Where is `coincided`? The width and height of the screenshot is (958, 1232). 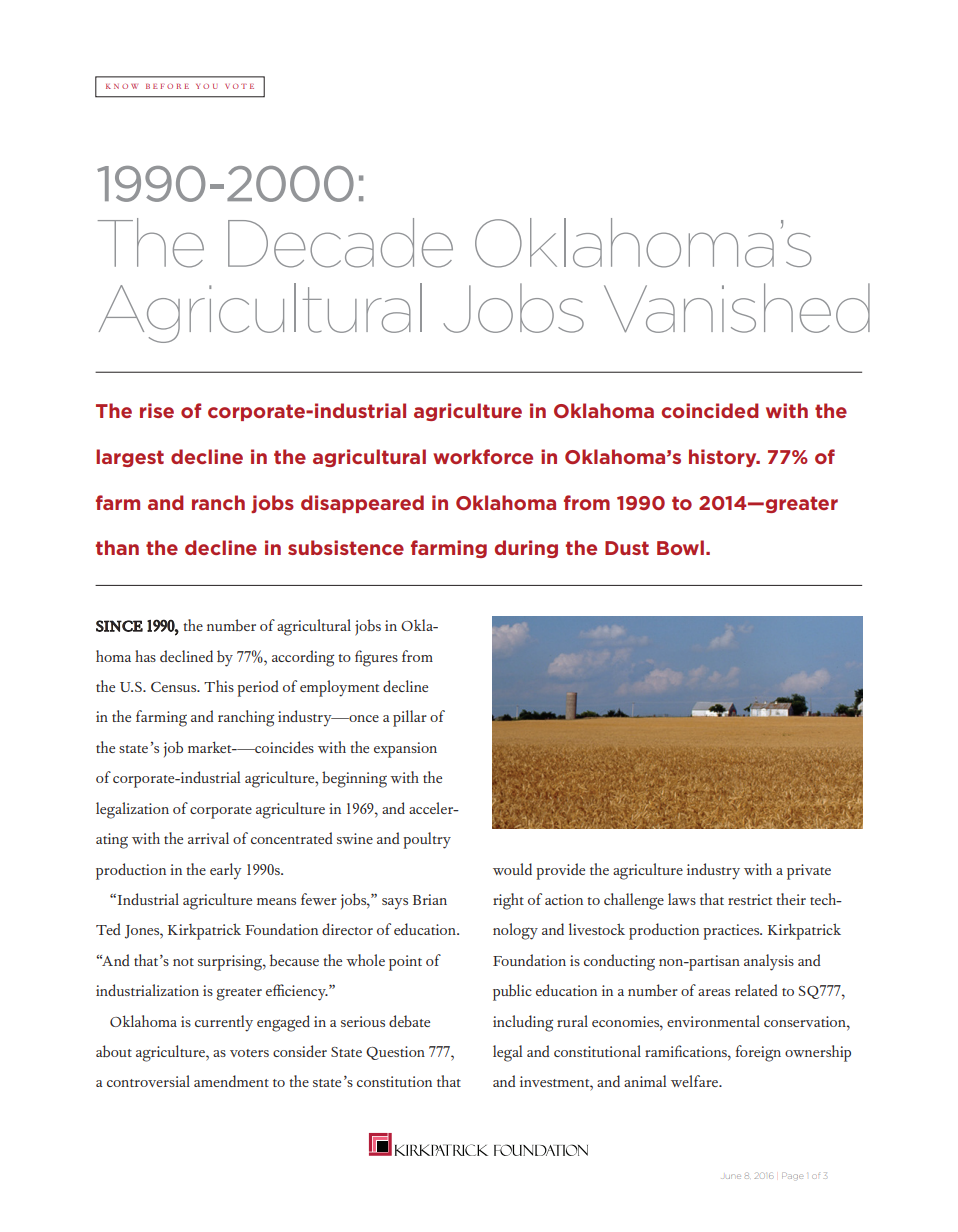 coincided is located at coordinates (710, 410).
